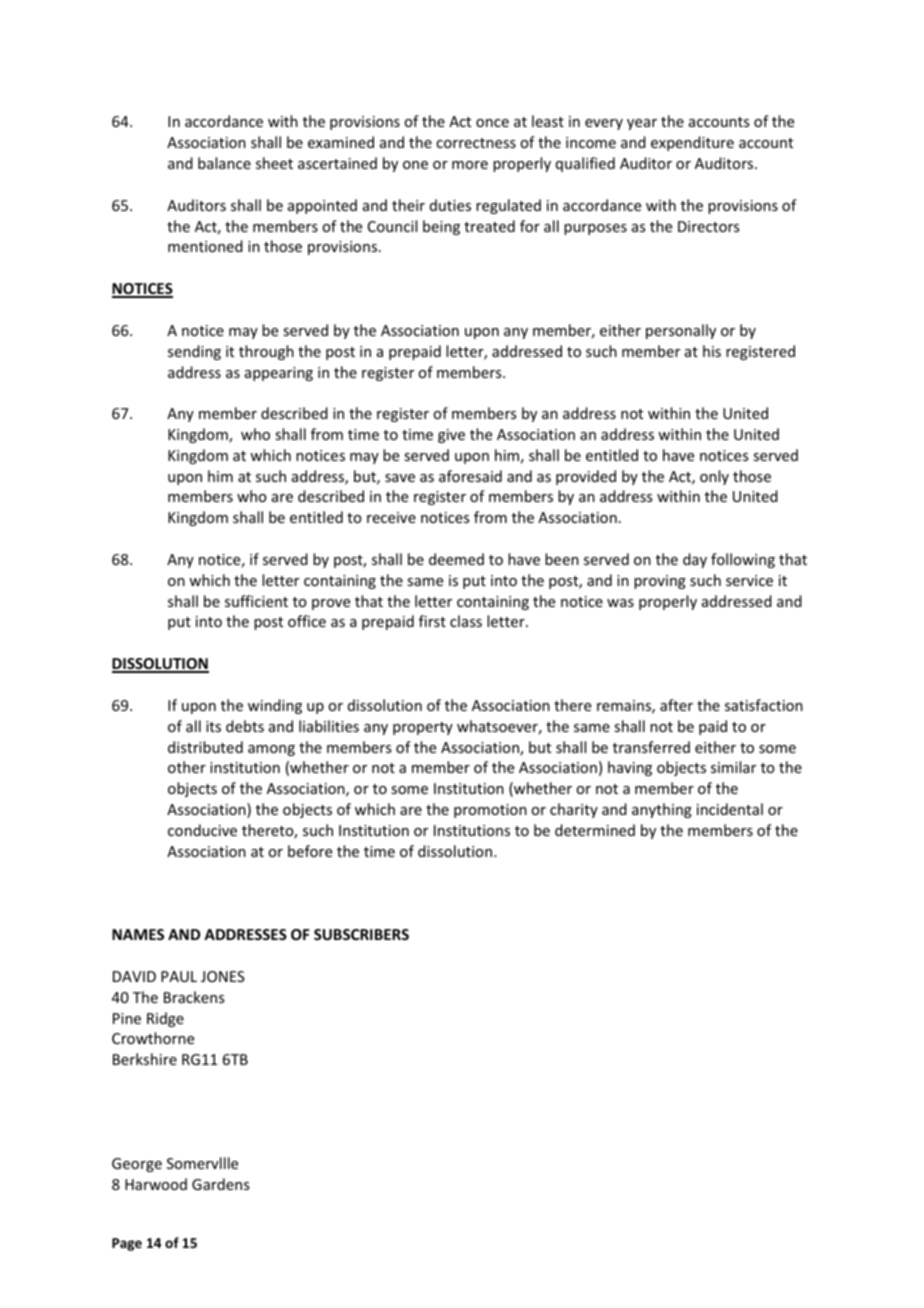 This image has height=1308, width=924. What do you see at coordinates (224, 163) in the image?
I see `balance` at bounding box center [224, 163].
